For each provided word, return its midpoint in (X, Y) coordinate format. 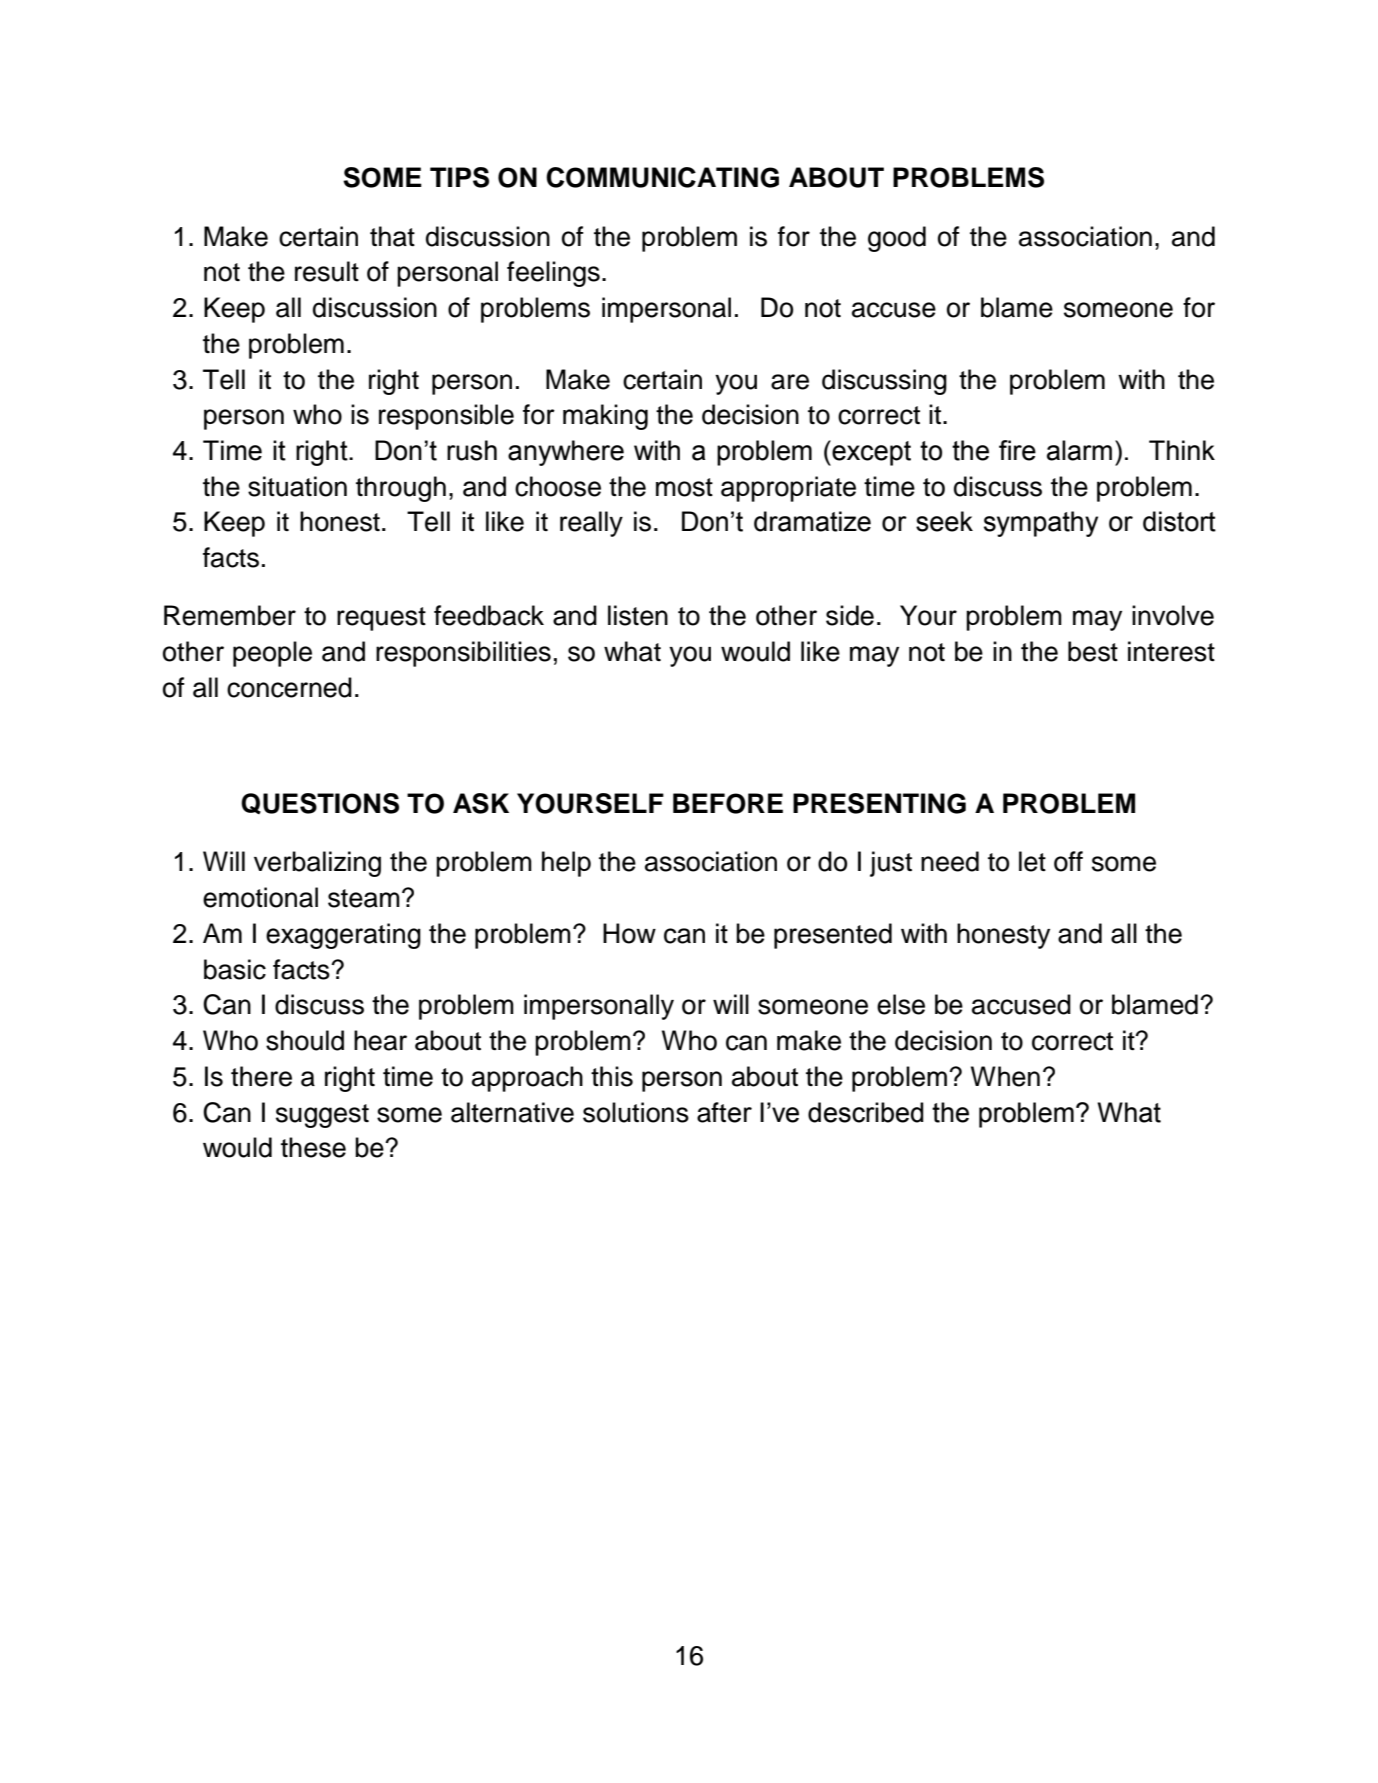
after (724, 1112)
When (1005, 1076)
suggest (322, 1116)
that (392, 236)
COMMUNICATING (662, 177)
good (897, 239)
